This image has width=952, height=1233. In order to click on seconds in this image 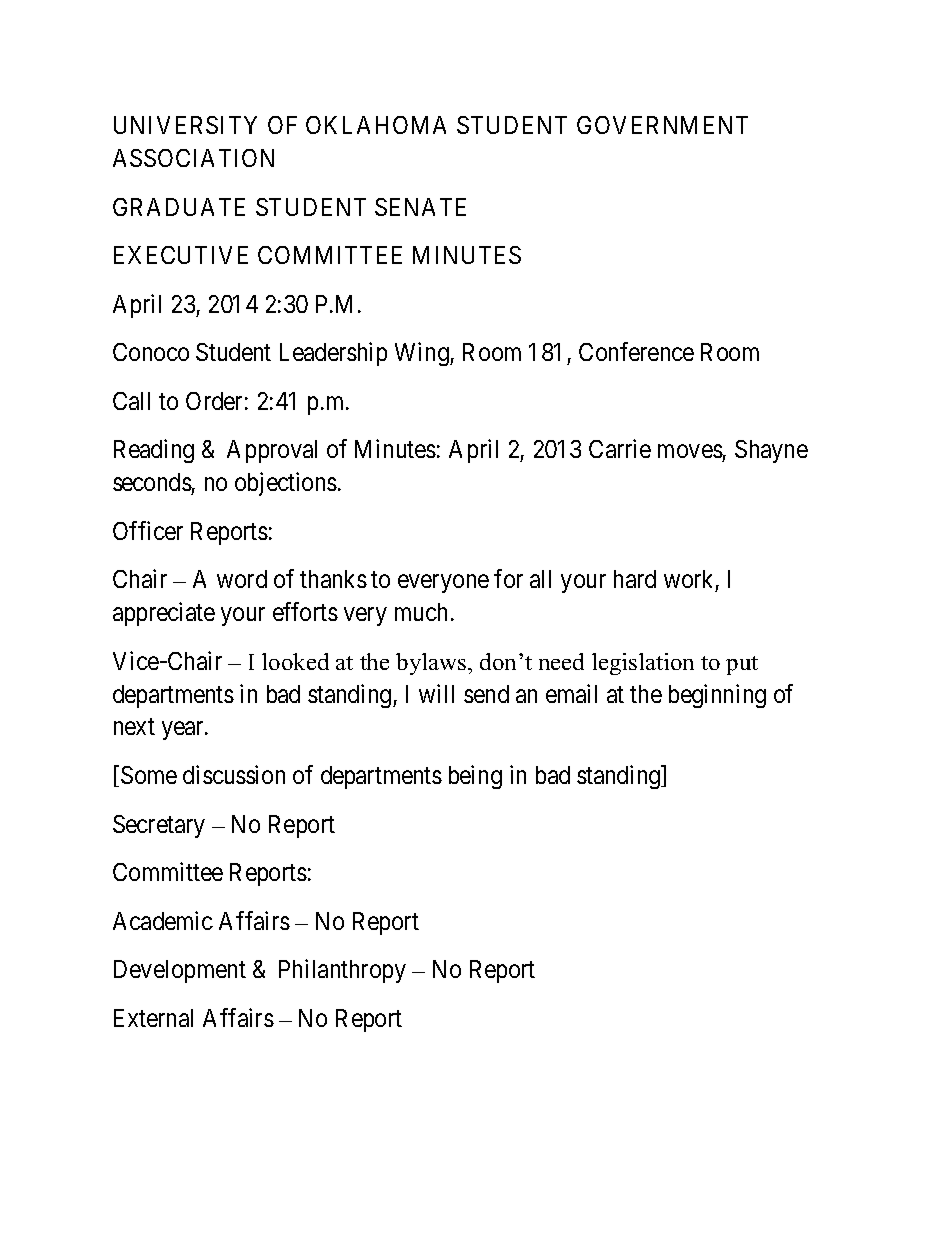, I will do `click(152, 482)`.
